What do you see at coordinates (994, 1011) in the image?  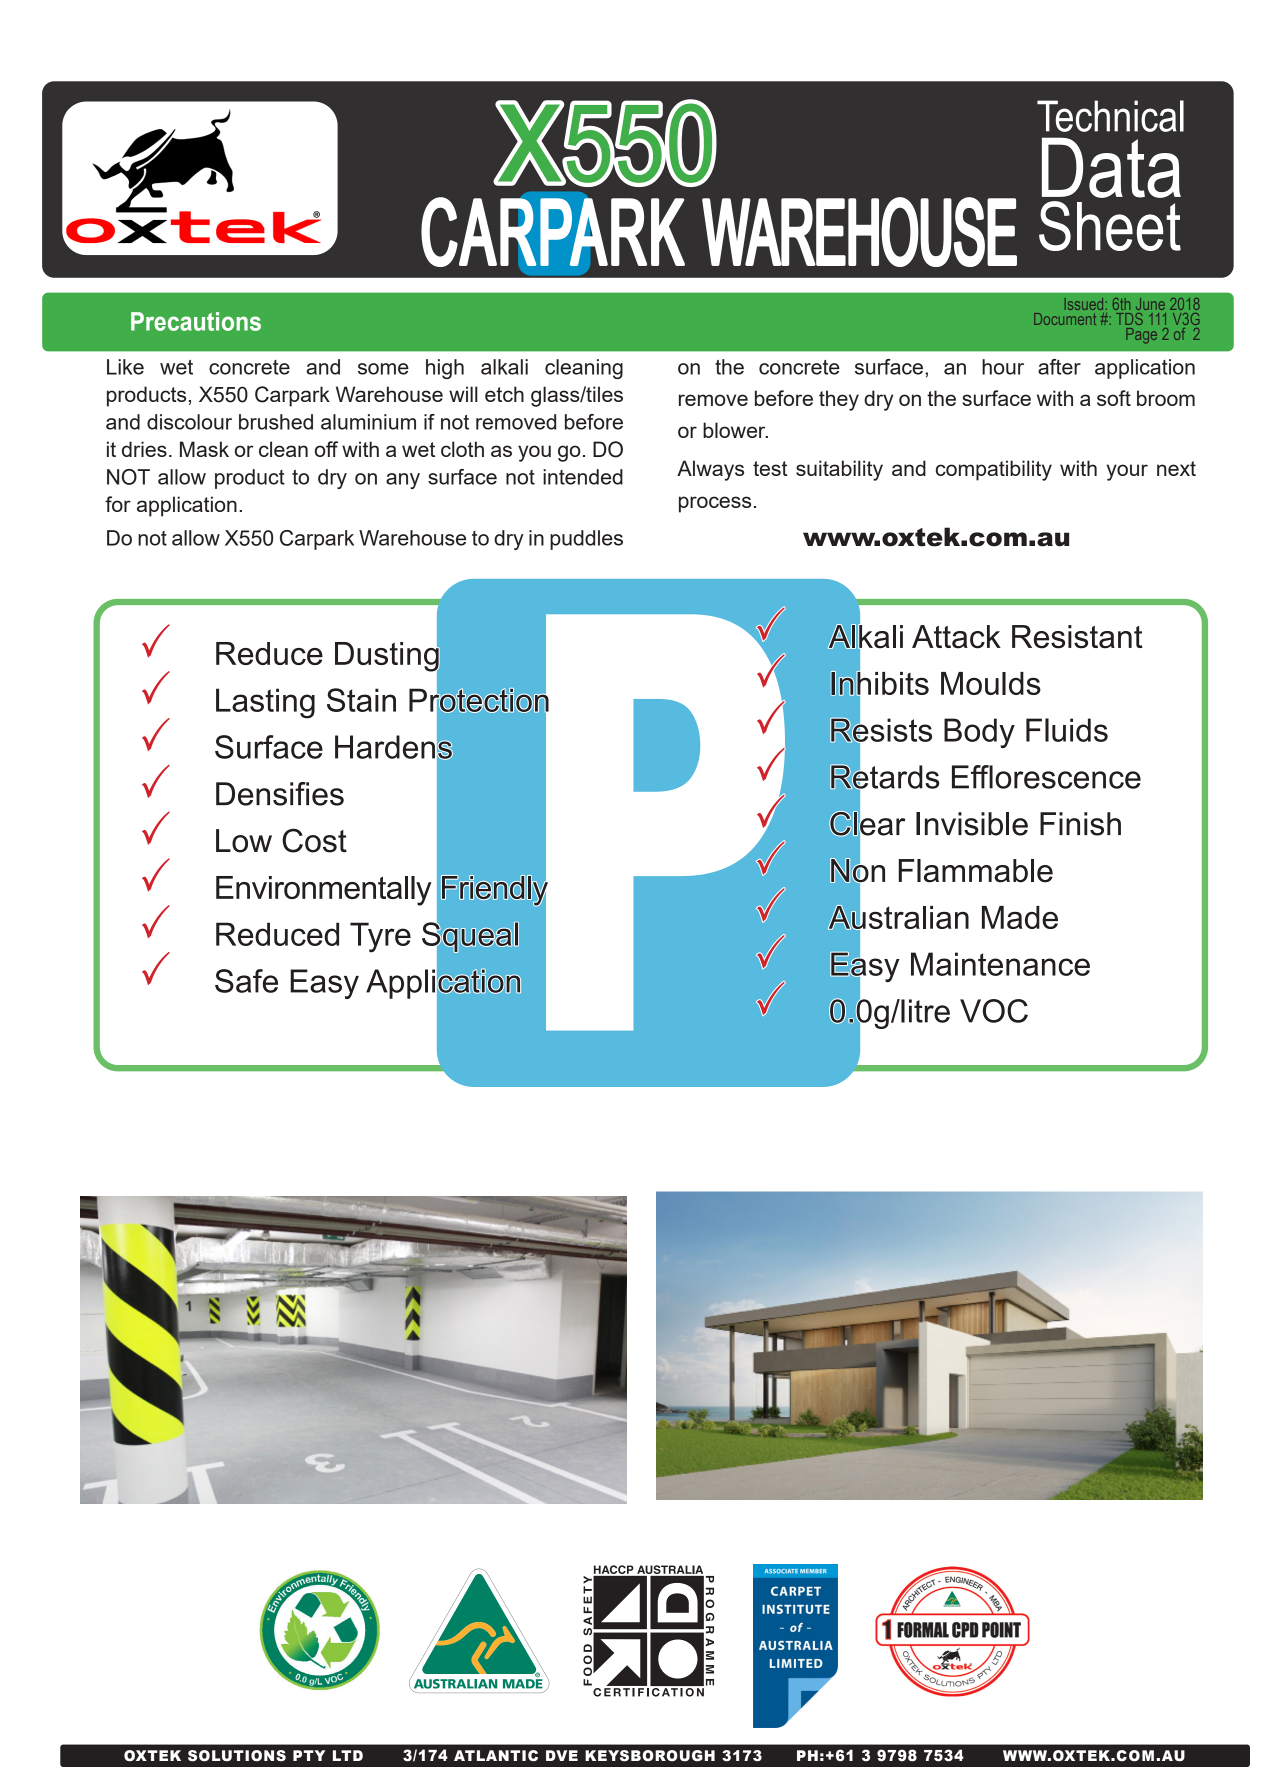 I see `VOC` at bounding box center [994, 1011].
